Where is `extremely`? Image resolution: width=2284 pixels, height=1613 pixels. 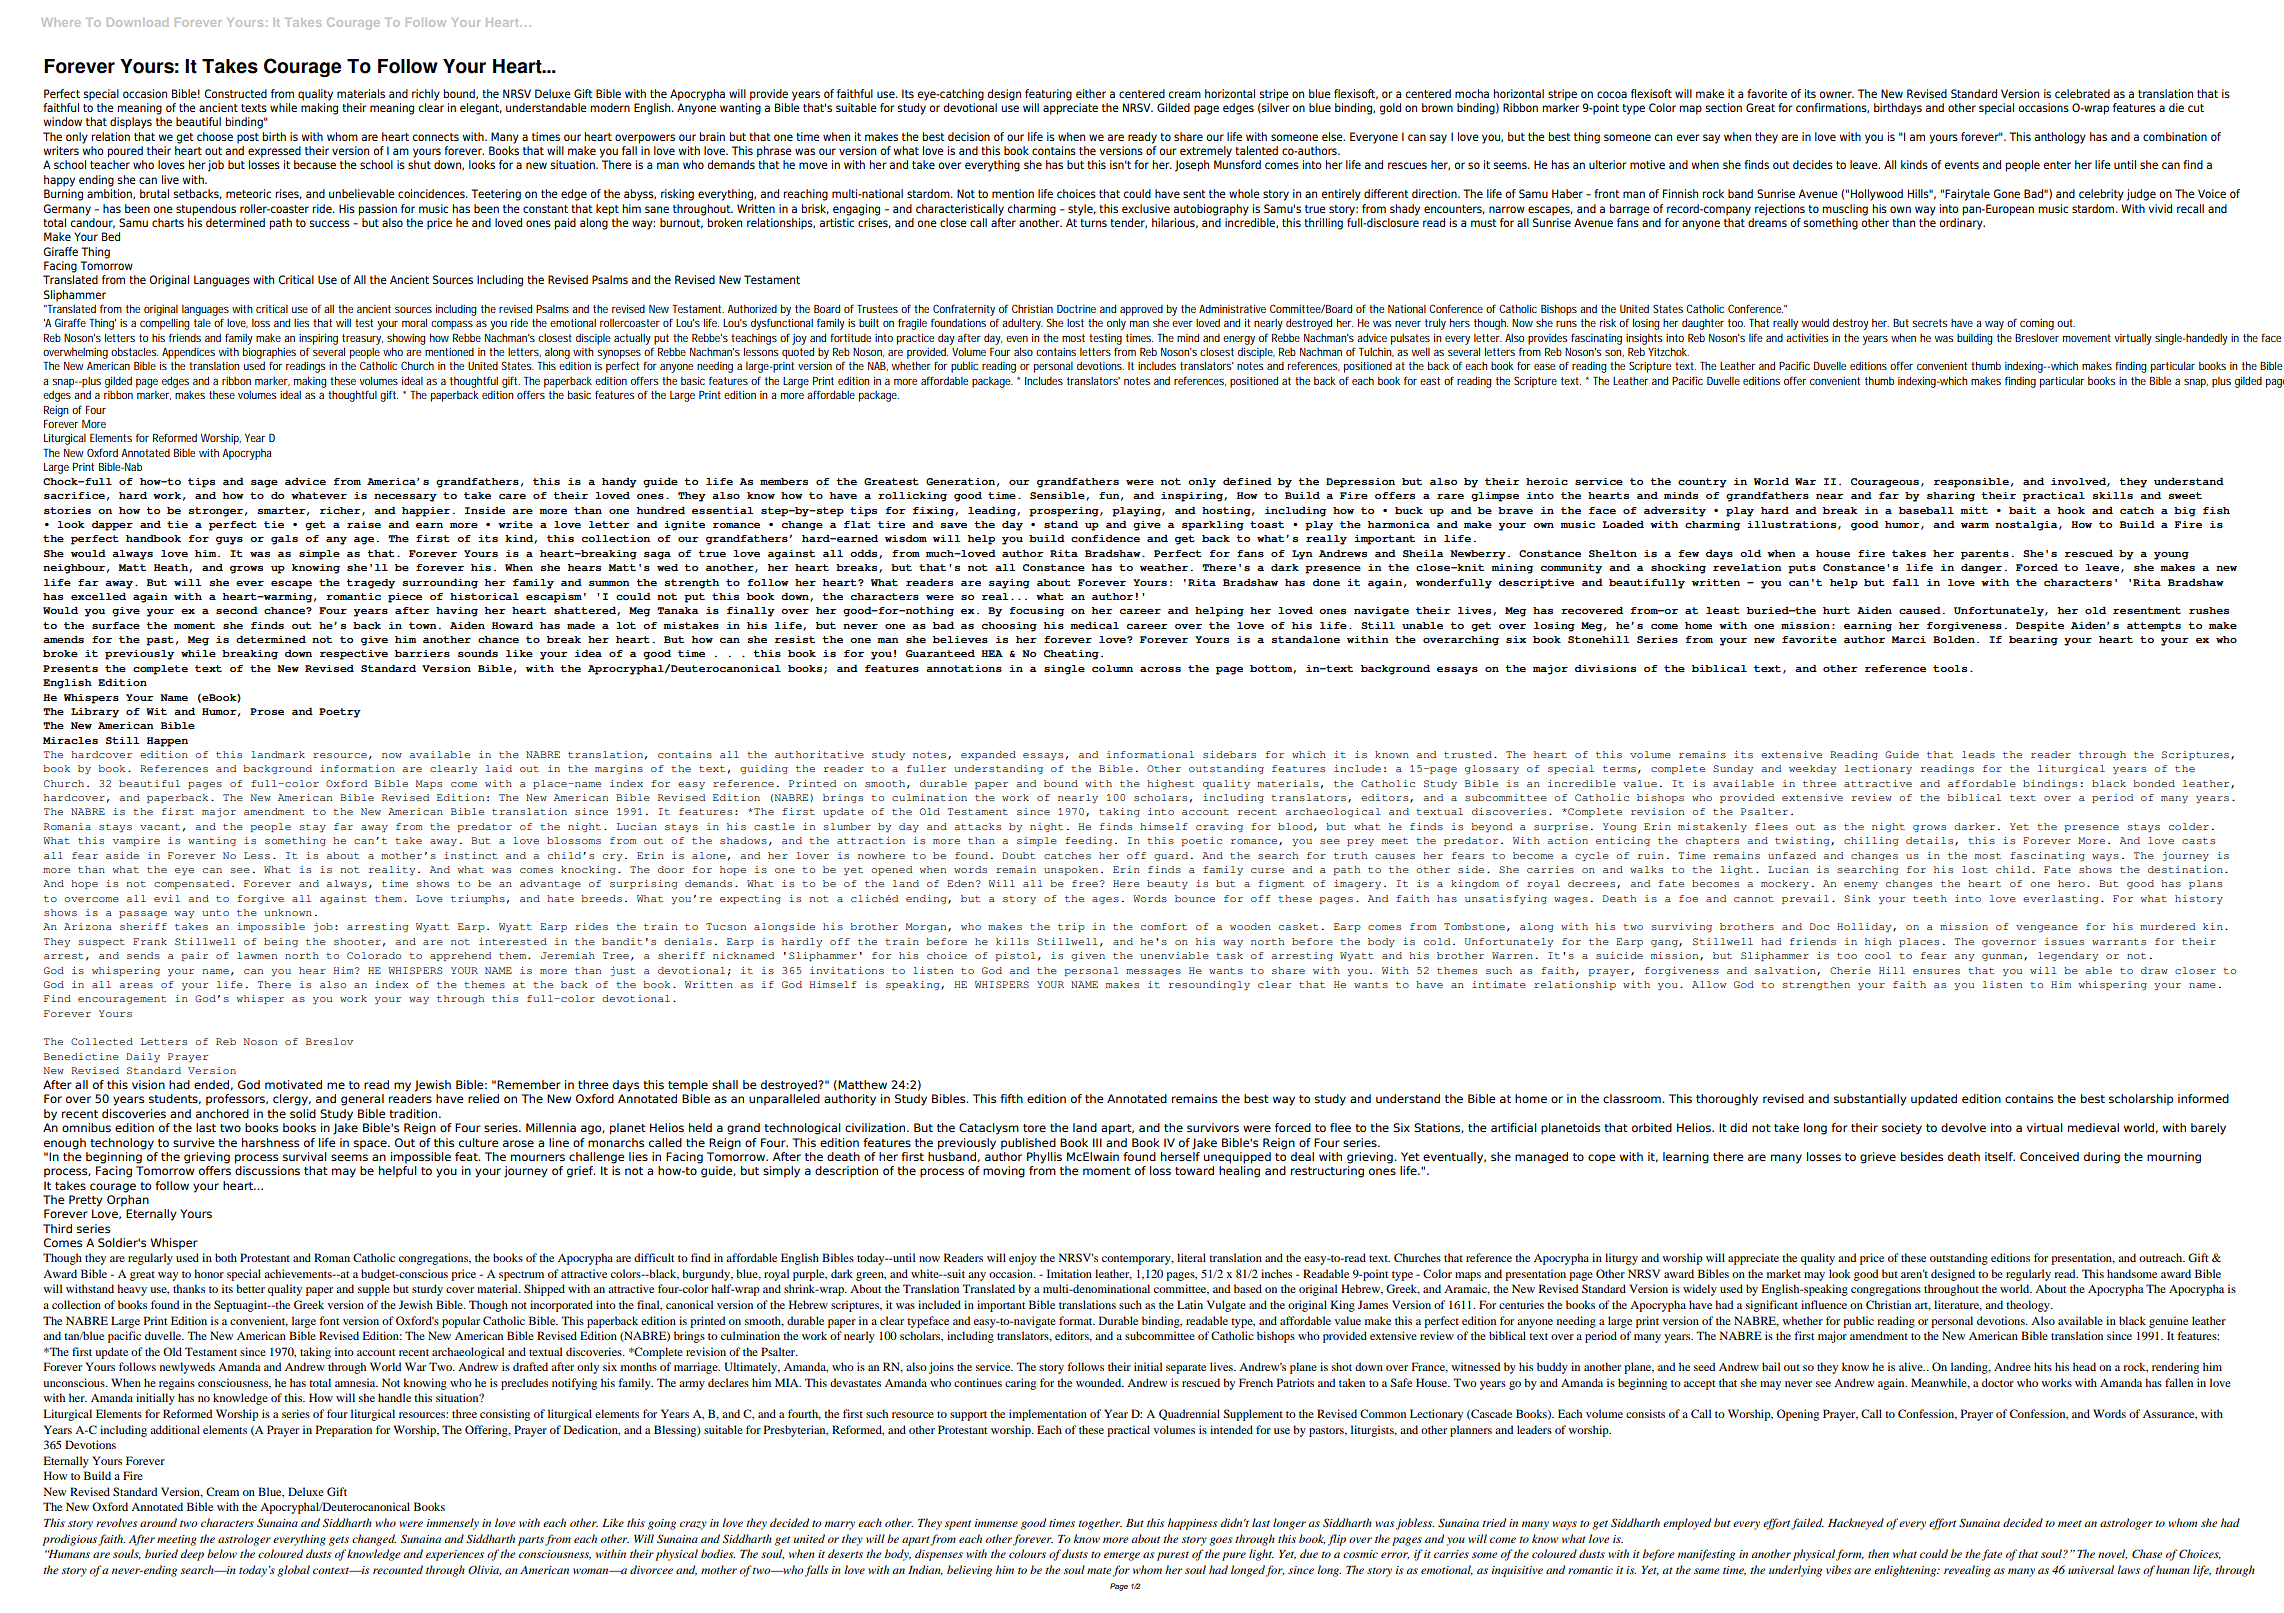
extremely is located at coordinates (1206, 152).
